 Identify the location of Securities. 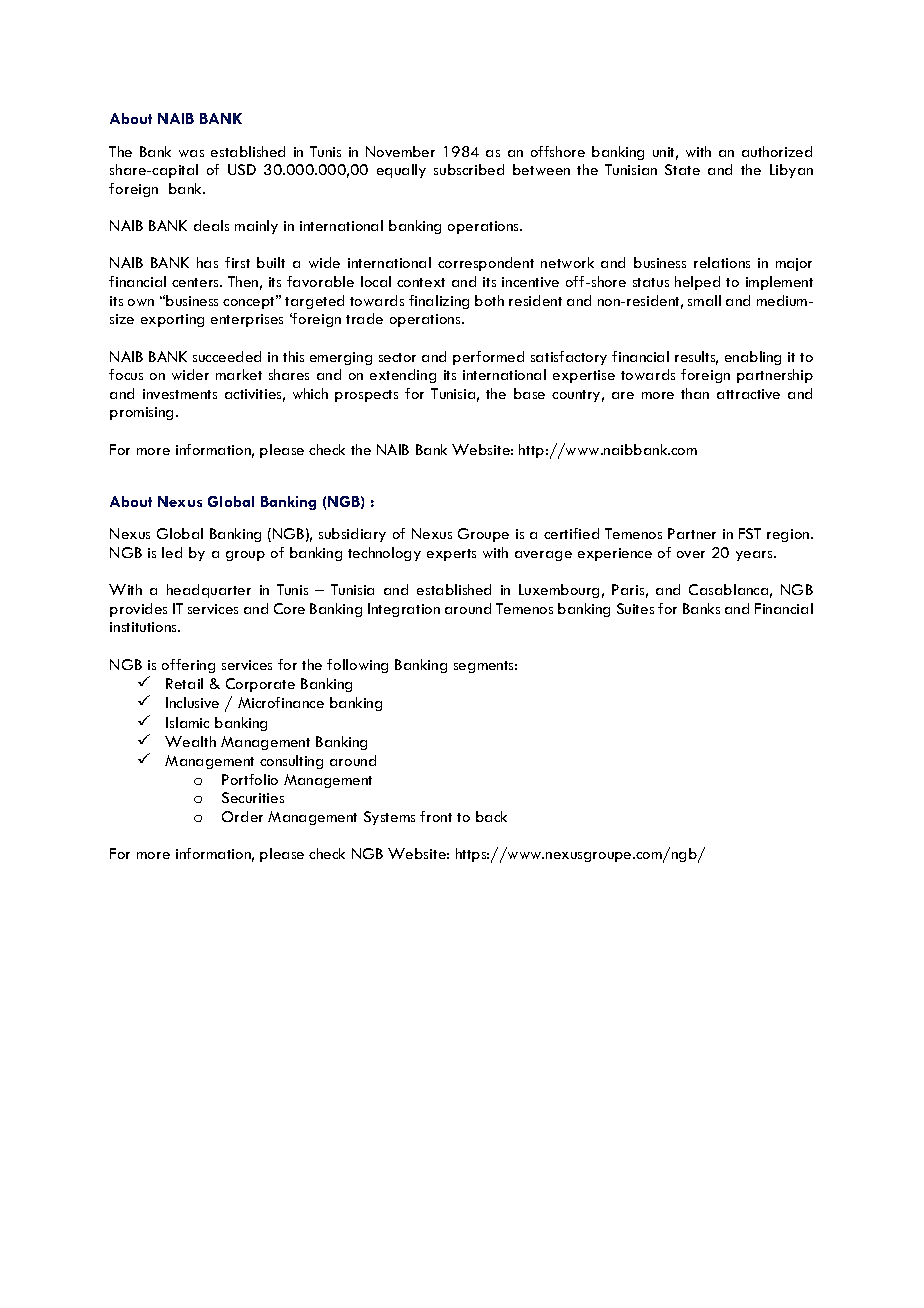
(253, 797).
